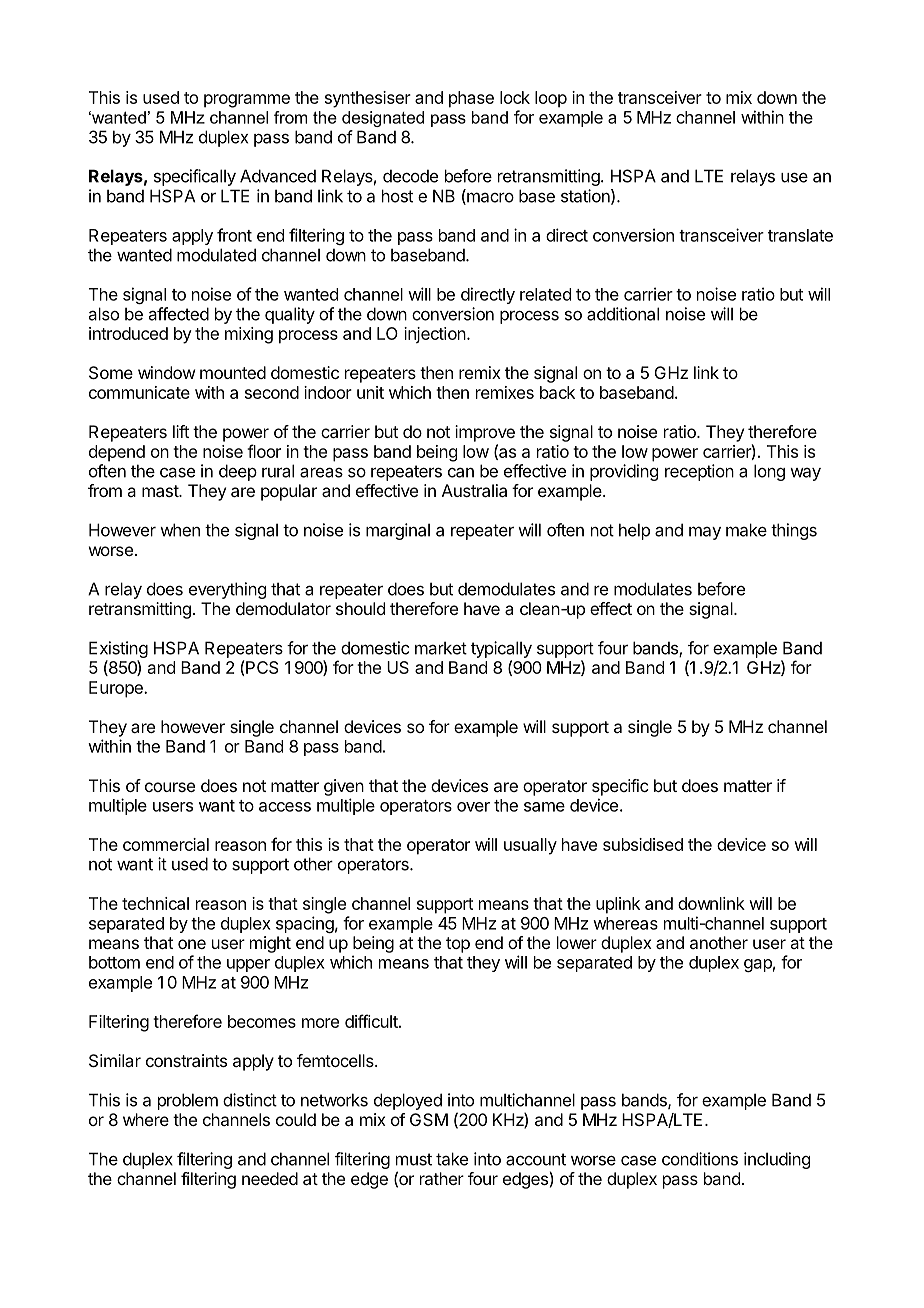  Describe the element at coordinates (800, 235) in the document. I see `translate` at that location.
